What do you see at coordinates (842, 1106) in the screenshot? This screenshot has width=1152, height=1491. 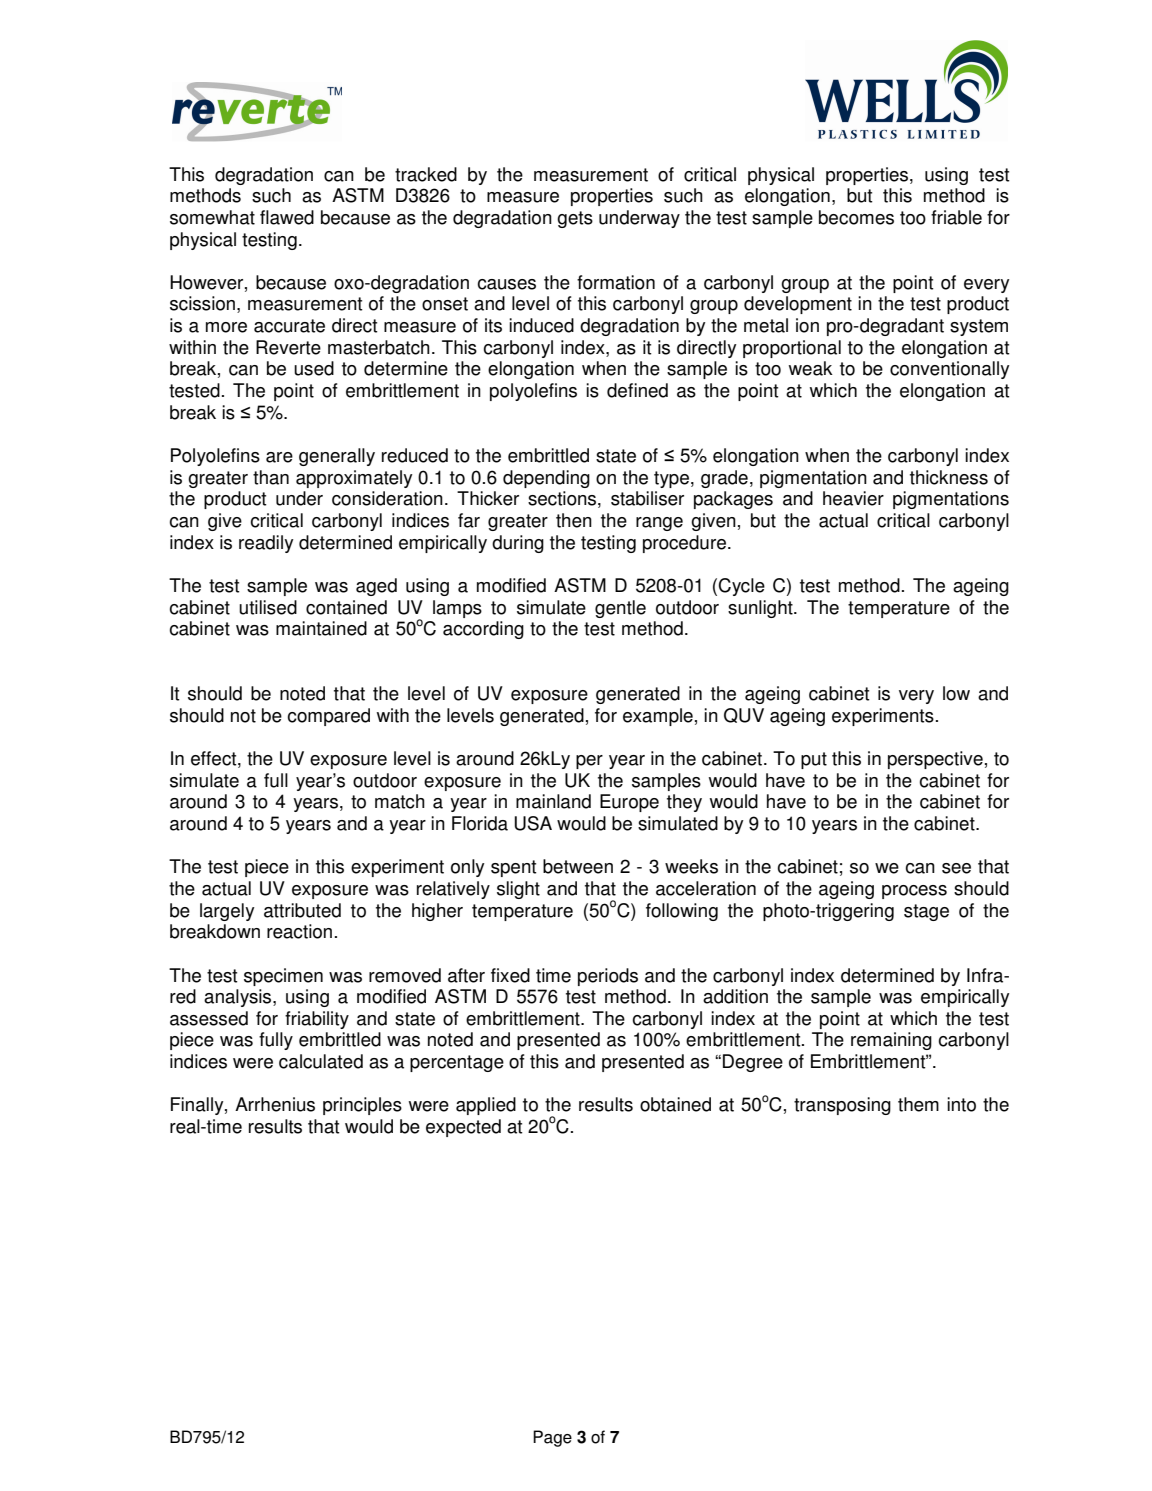 I see `transposing` at bounding box center [842, 1106].
